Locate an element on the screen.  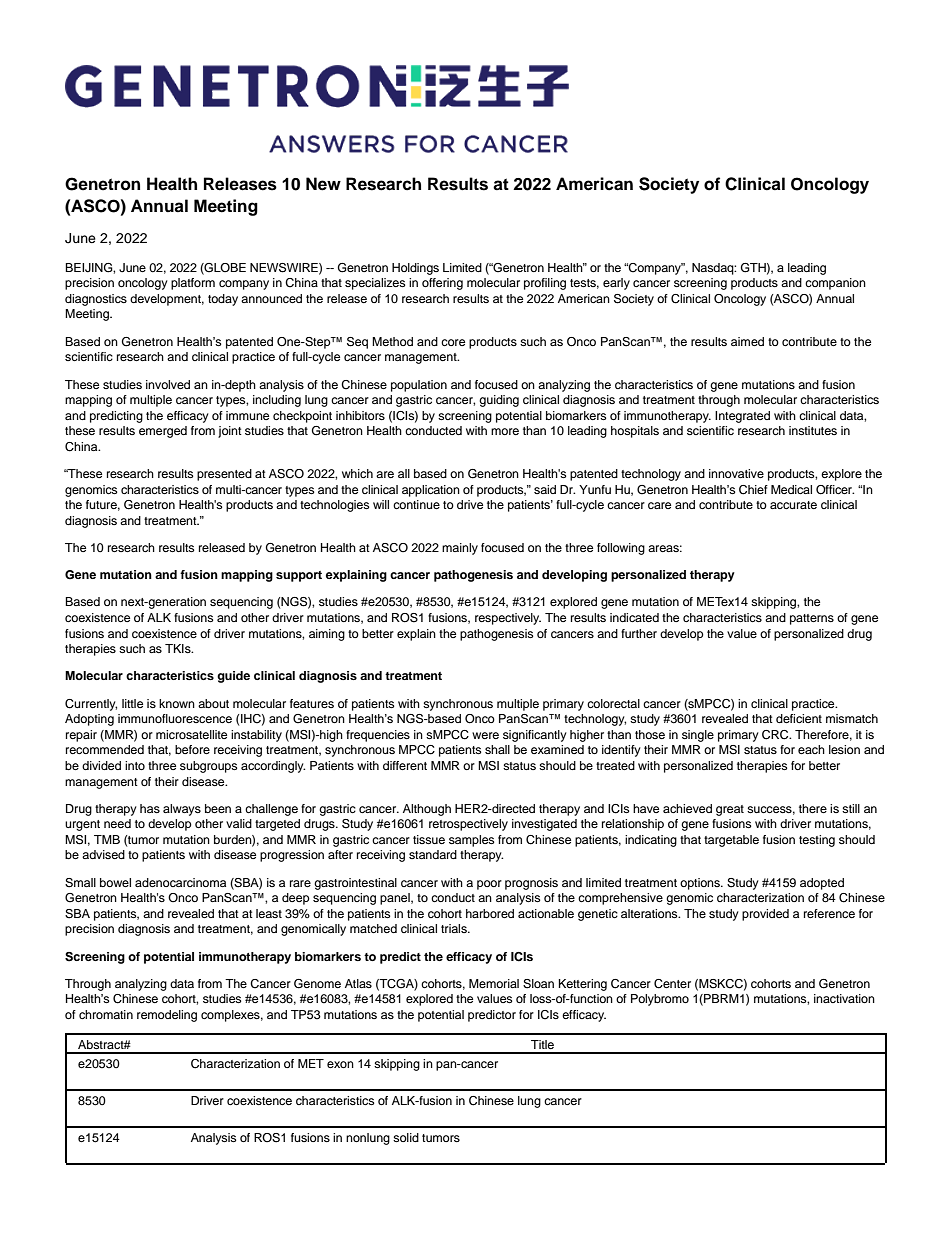
samples is located at coordinates (471, 841).
